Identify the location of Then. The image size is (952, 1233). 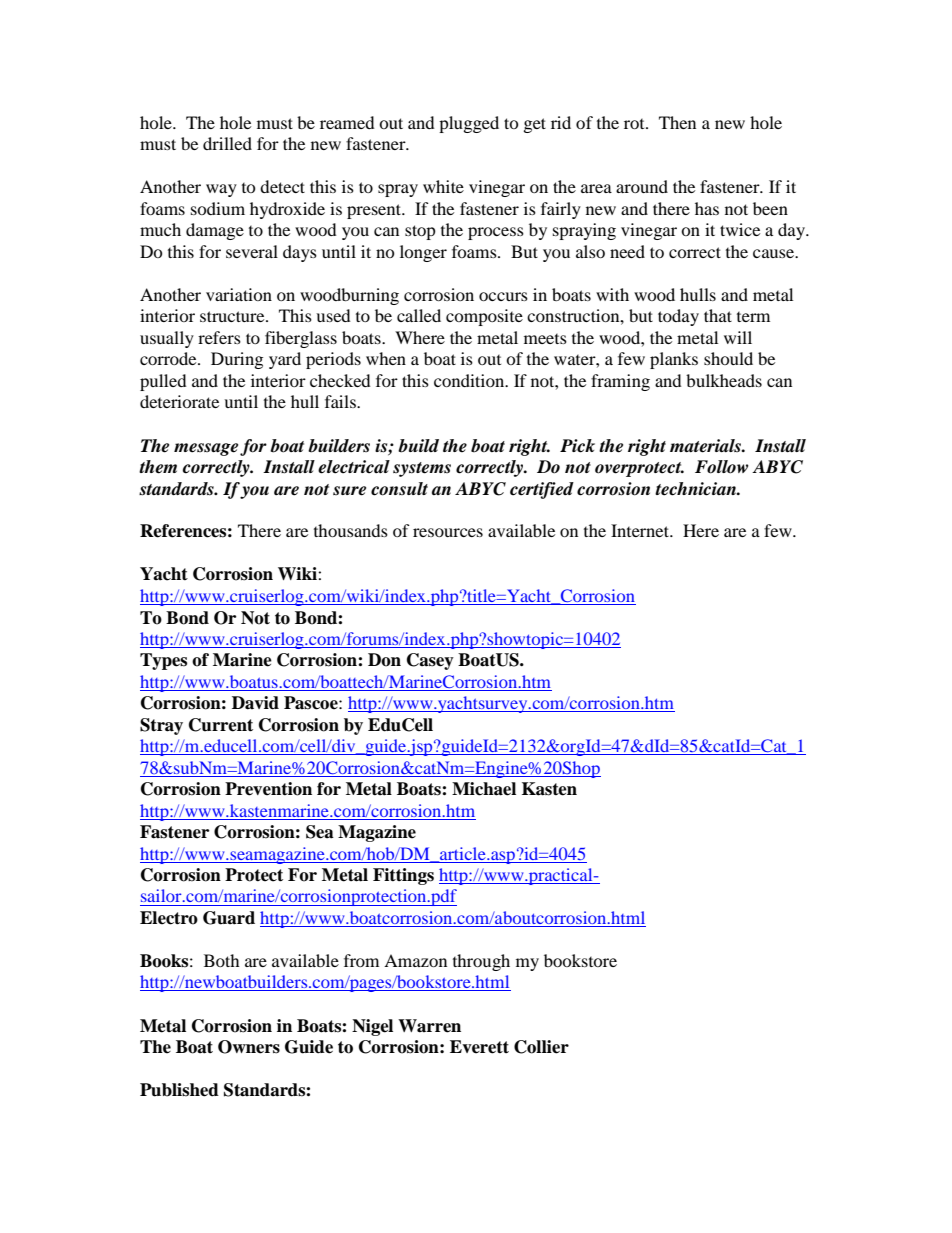
(677, 122).
